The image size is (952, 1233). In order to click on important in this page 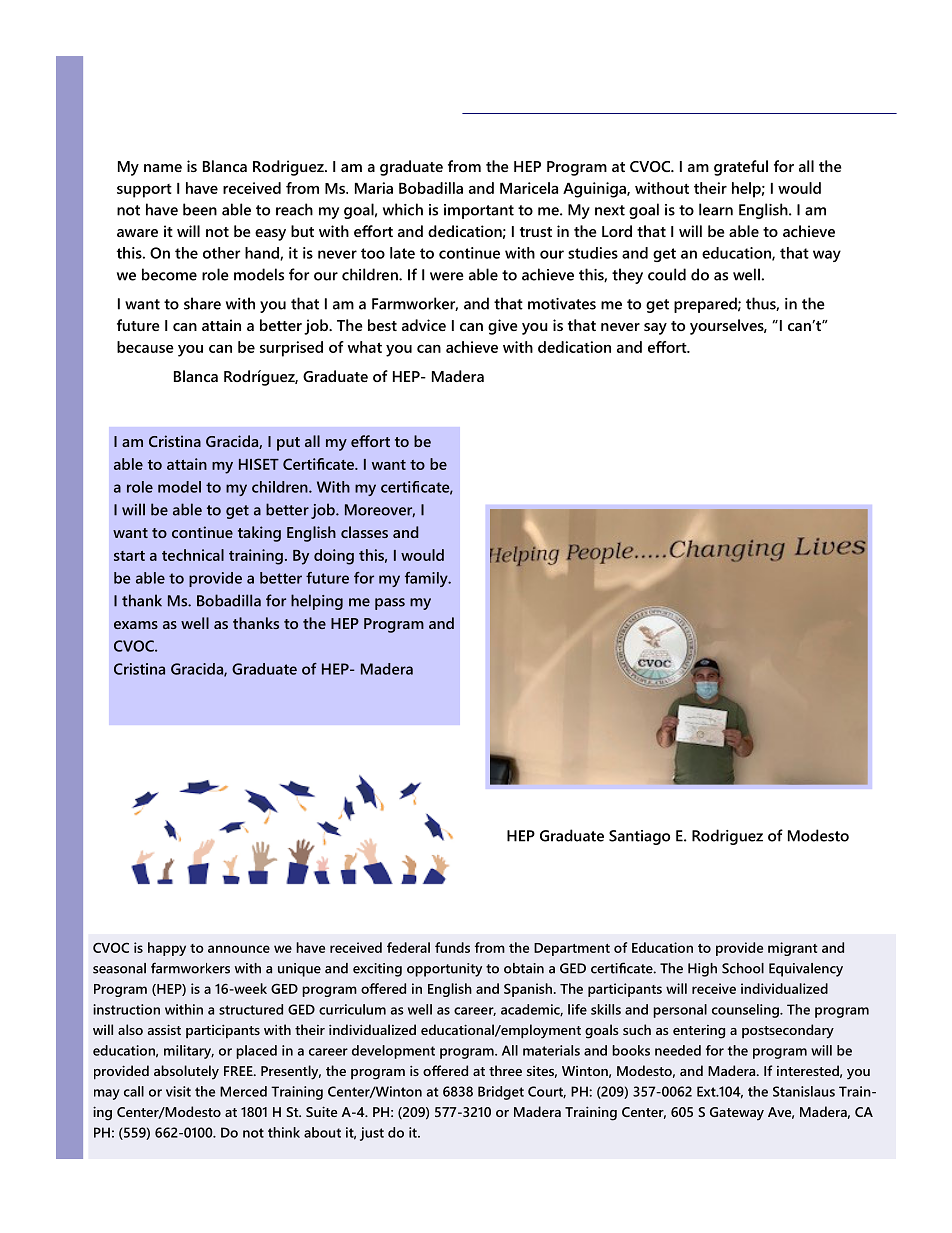, I will do `click(479, 211)`.
